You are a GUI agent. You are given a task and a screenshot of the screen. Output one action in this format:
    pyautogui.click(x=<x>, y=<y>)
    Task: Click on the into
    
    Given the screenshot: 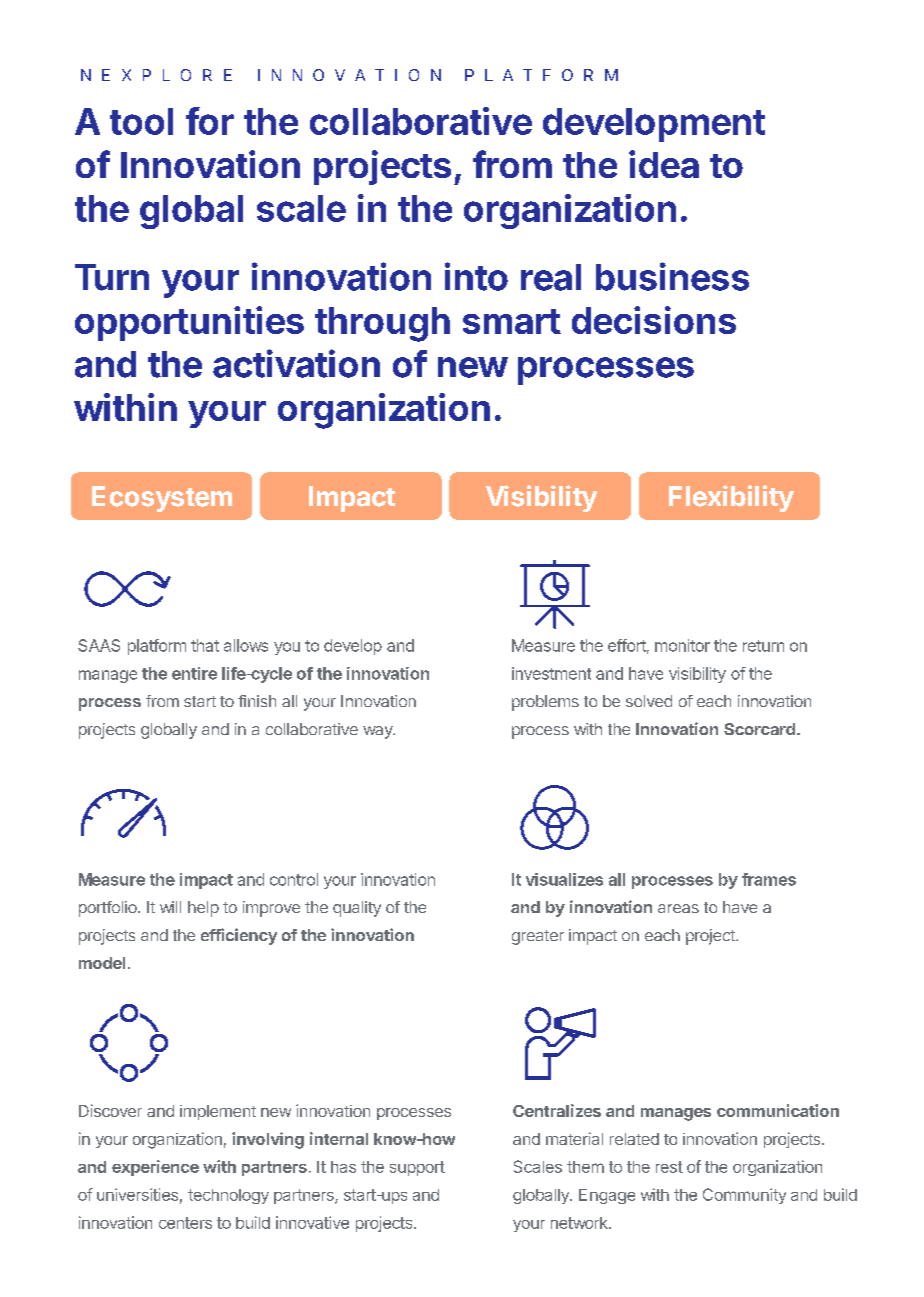 What is the action you would take?
    pyautogui.click(x=476, y=276)
